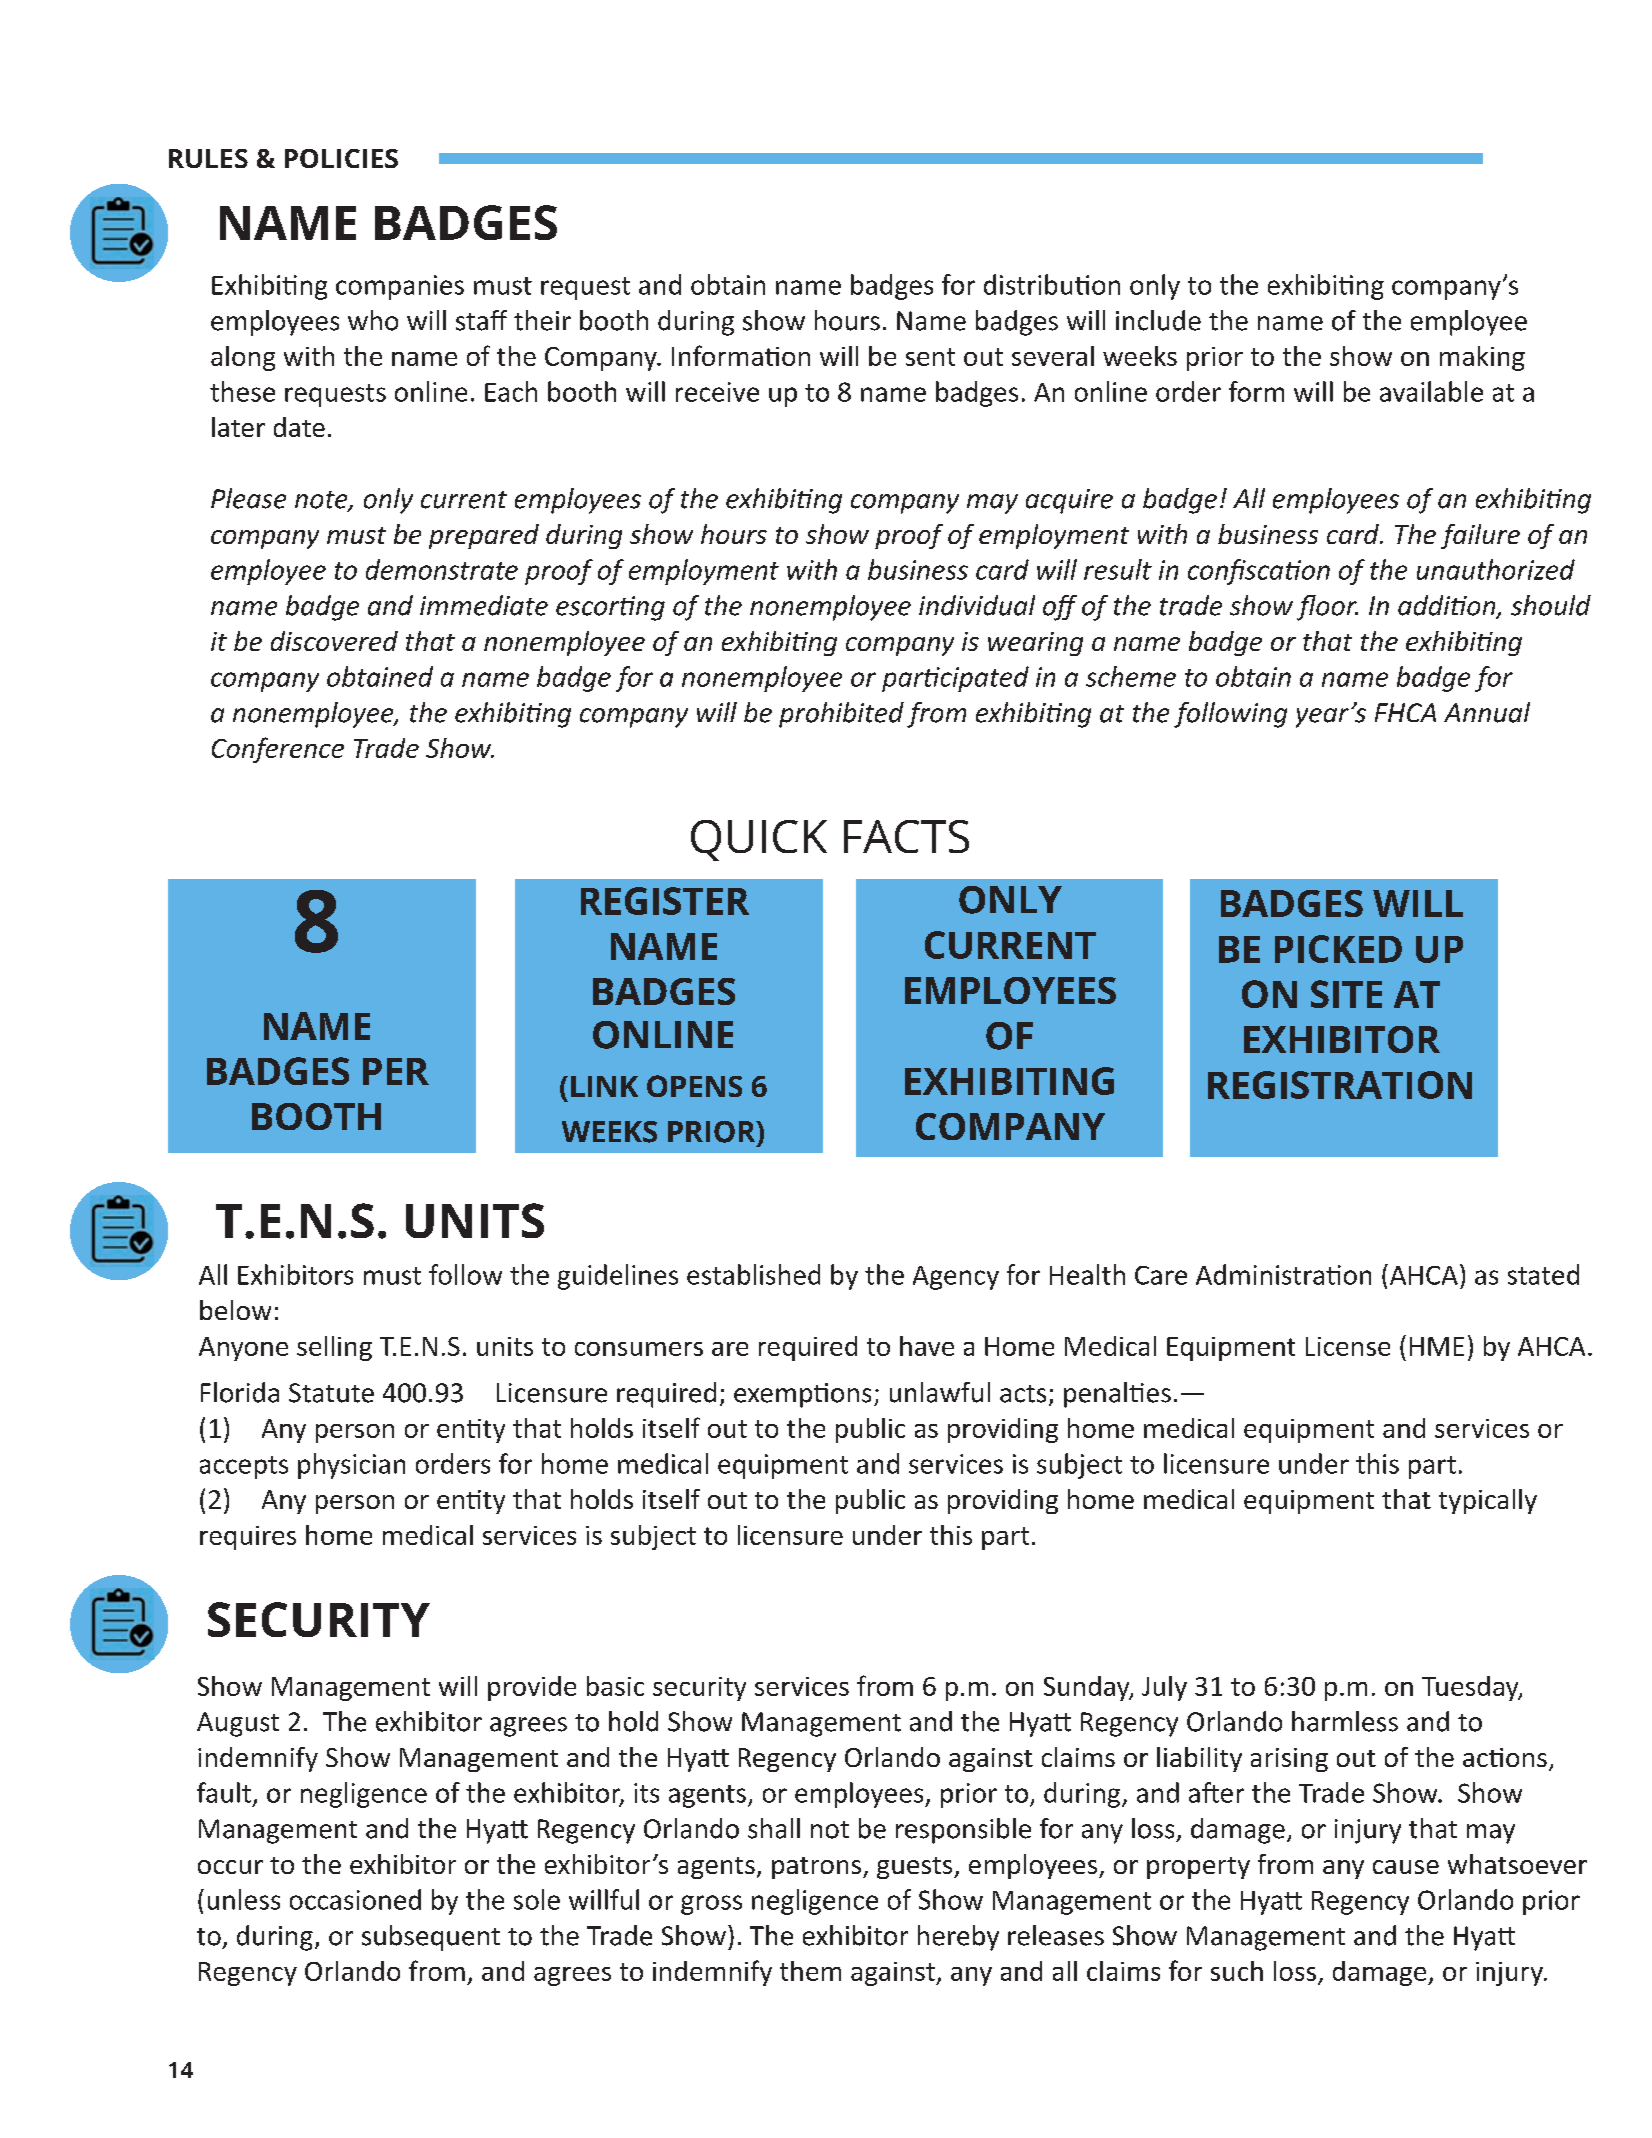 Image resolution: width=1652 pixels, height=2138 pixels. What do you see at coordinates (916, 1868) in the screenshot?
I see `guests` at bounding box center [916, 1868].
